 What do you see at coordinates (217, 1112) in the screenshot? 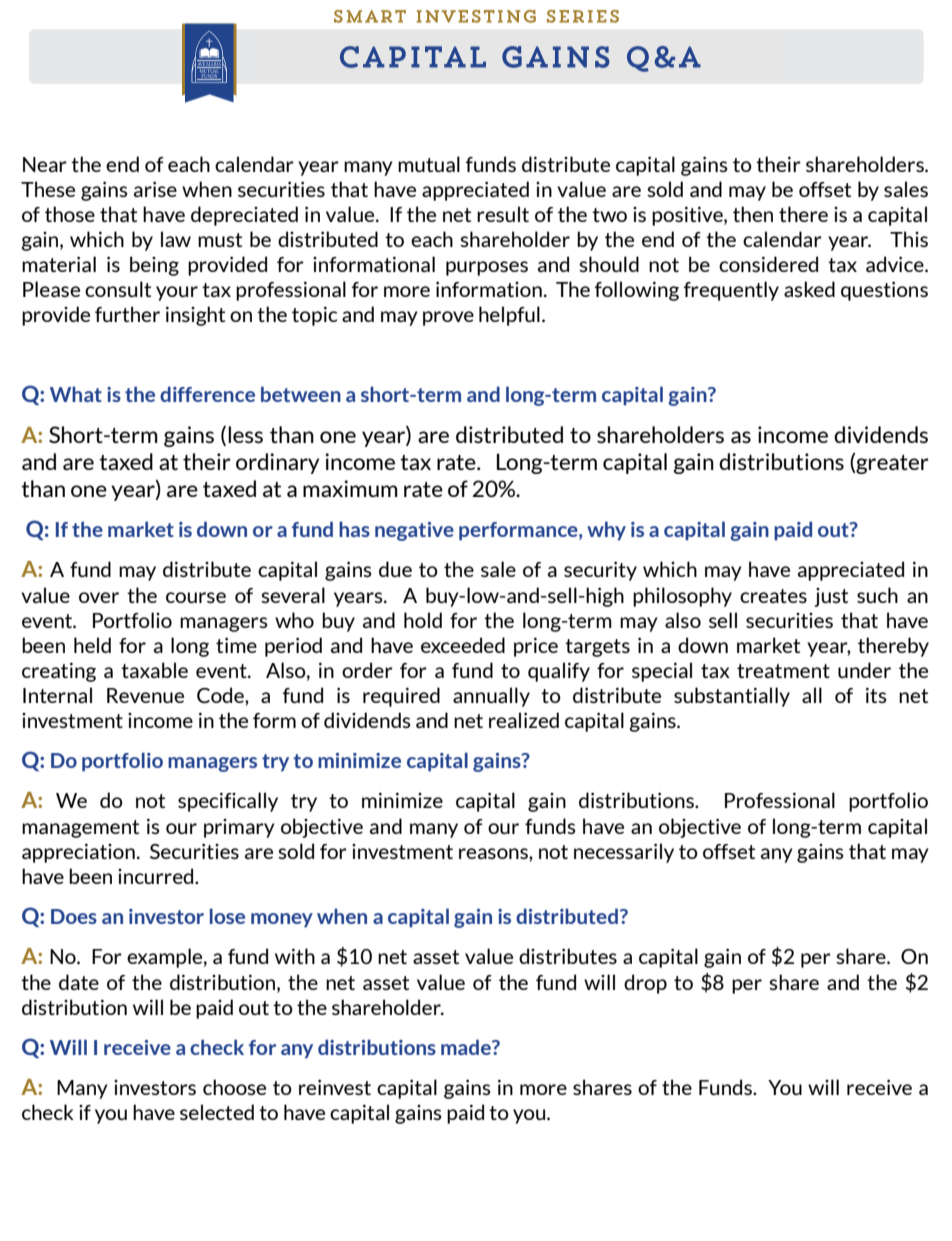
I see `selected` at bounding box center [217, 1112].
